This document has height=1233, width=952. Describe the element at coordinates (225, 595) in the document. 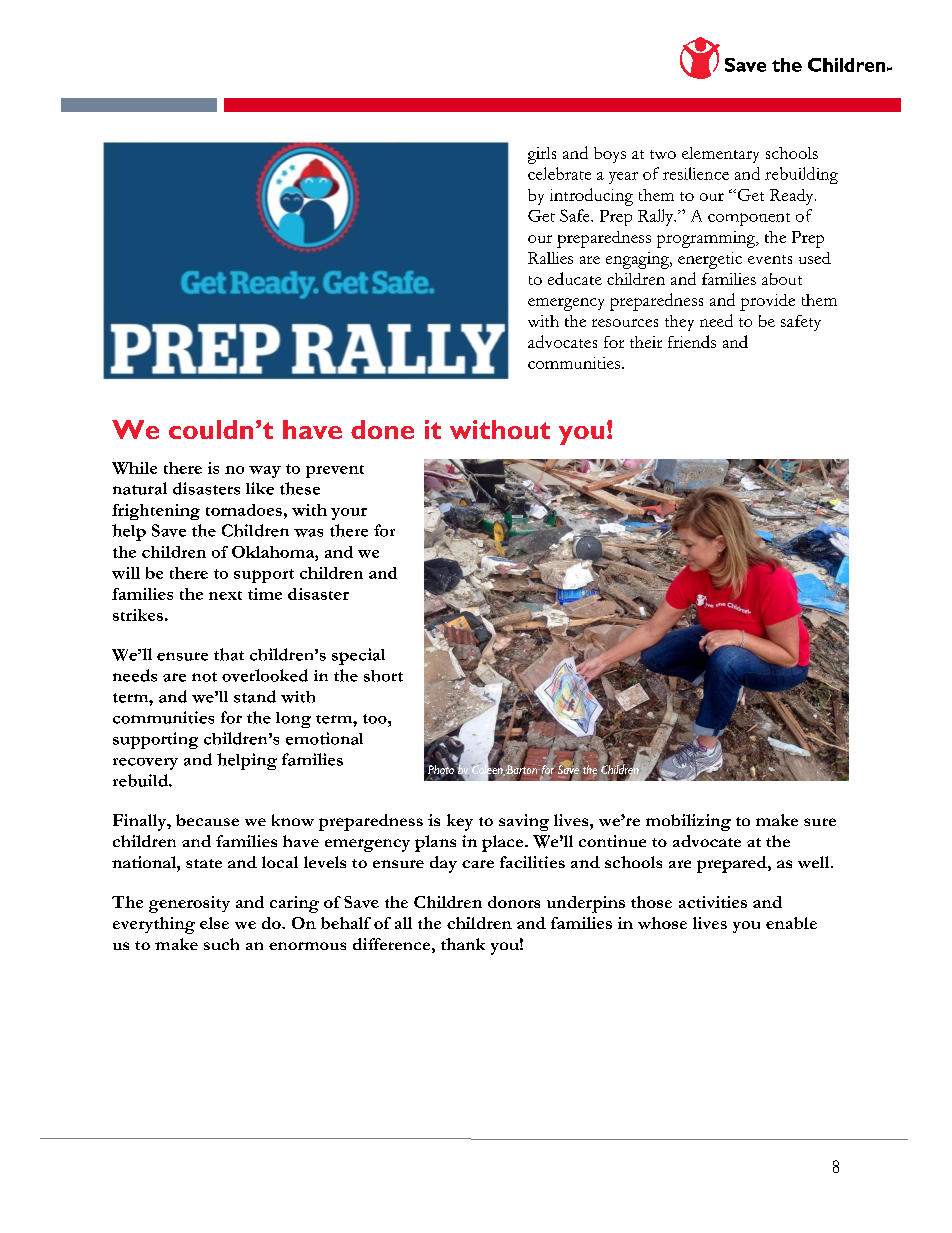

I see `next` at that location.
